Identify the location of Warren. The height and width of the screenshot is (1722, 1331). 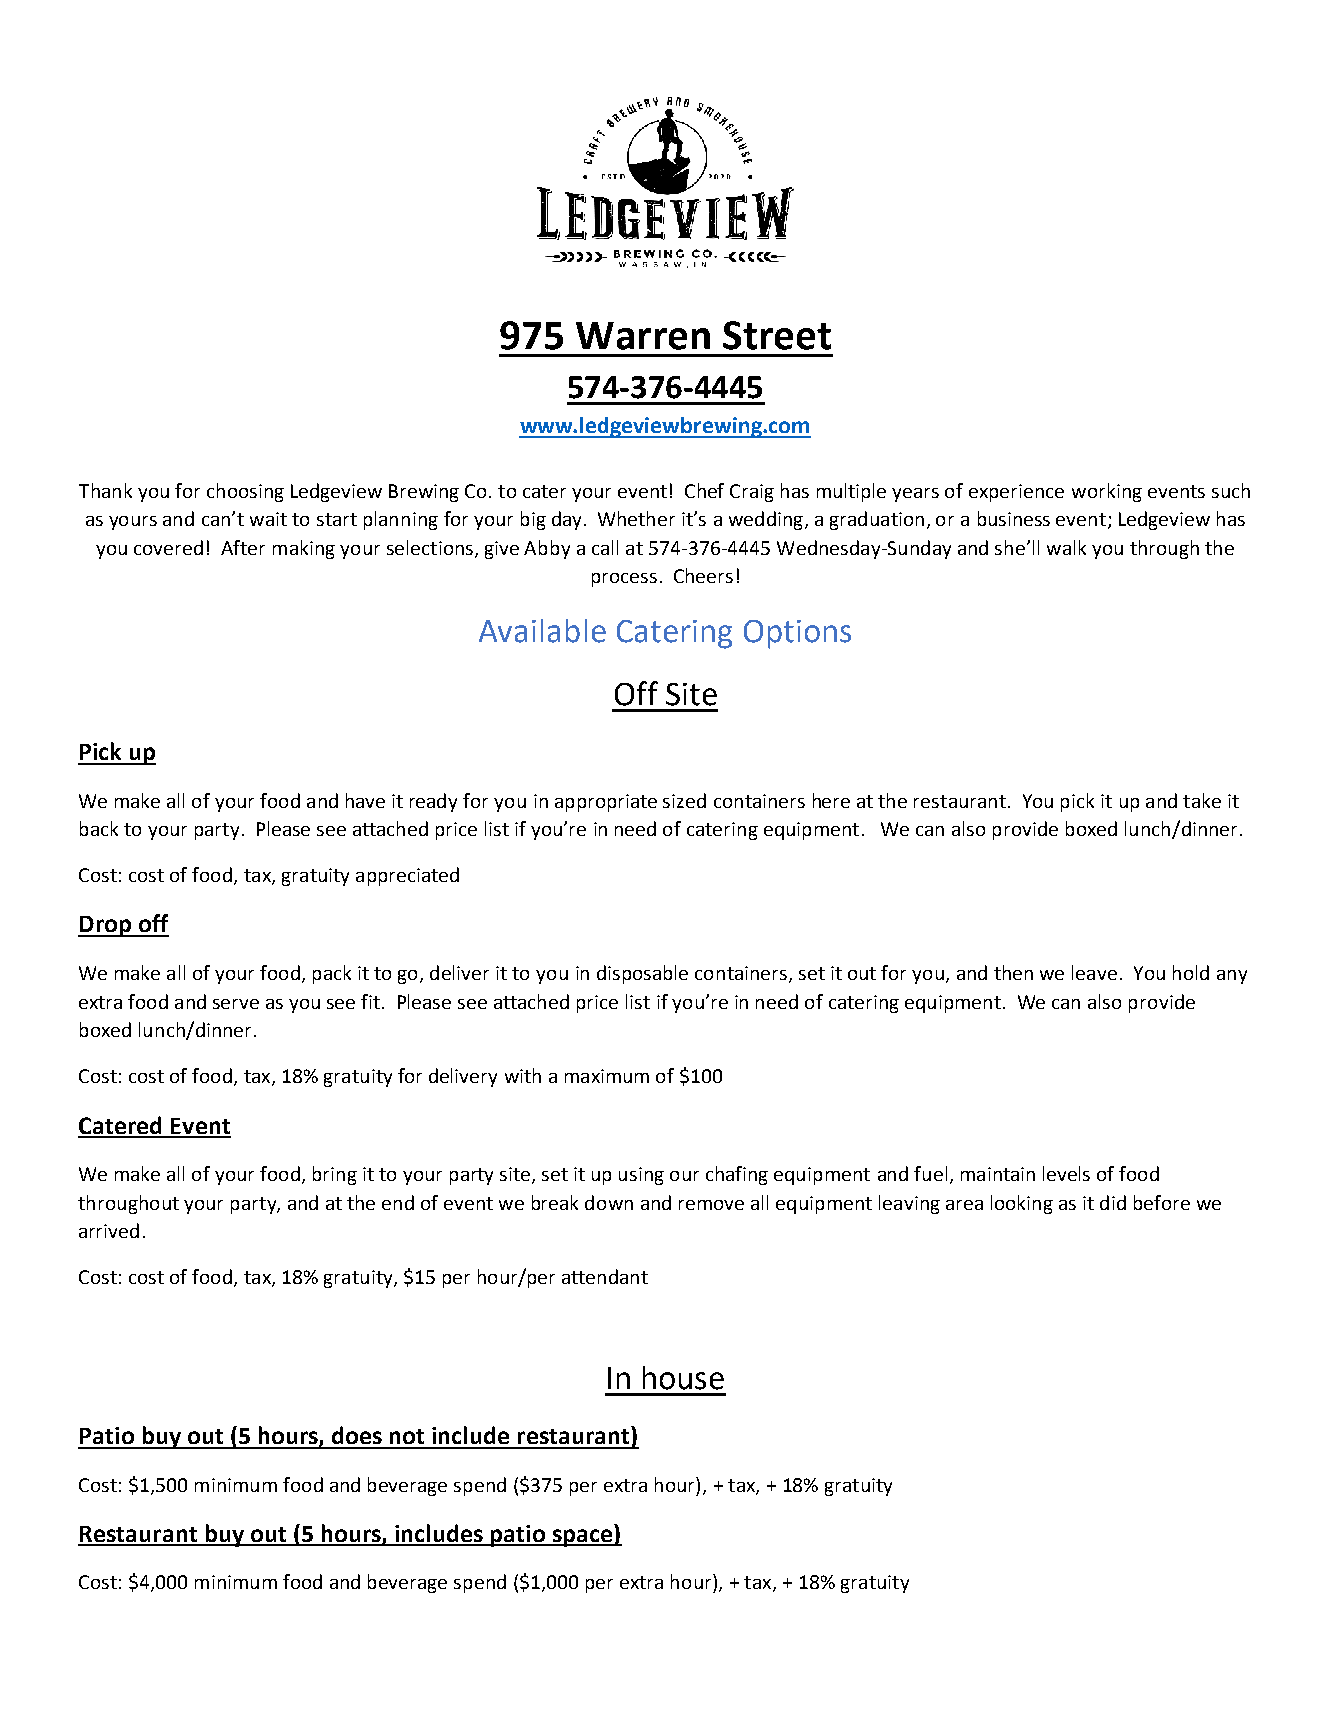
(643, 336).
